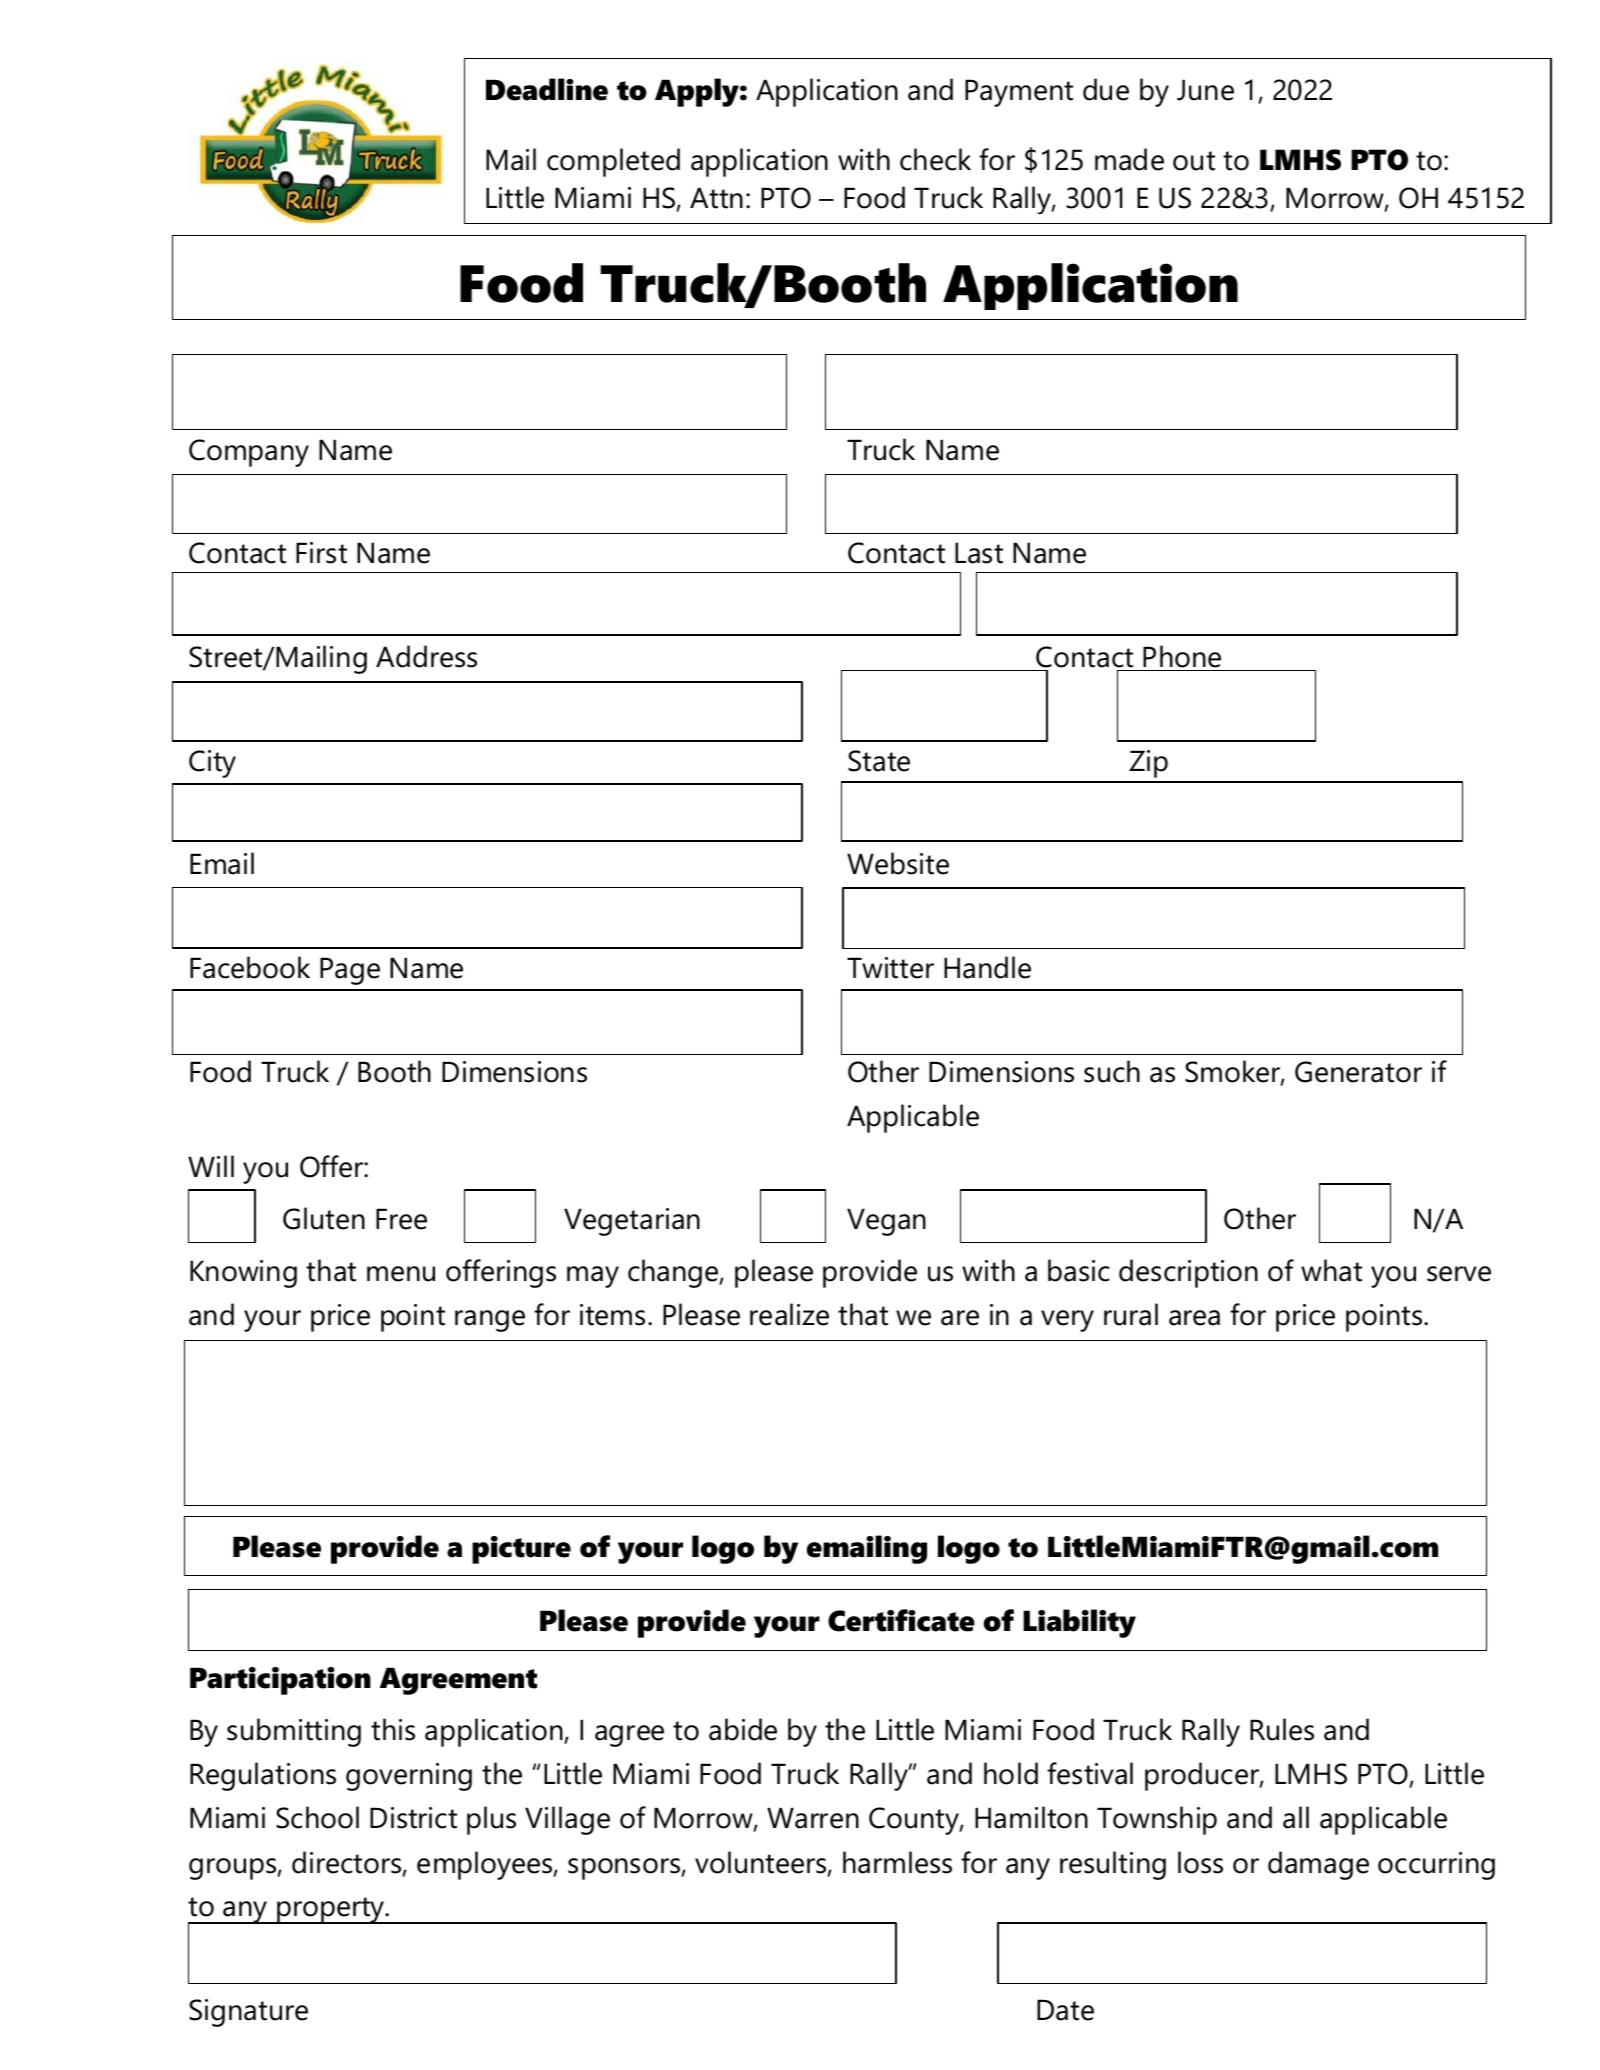  What do you see at coordinates (248, 2013) in the document?
I see `Signature` at bounding box center [248, 2013].
